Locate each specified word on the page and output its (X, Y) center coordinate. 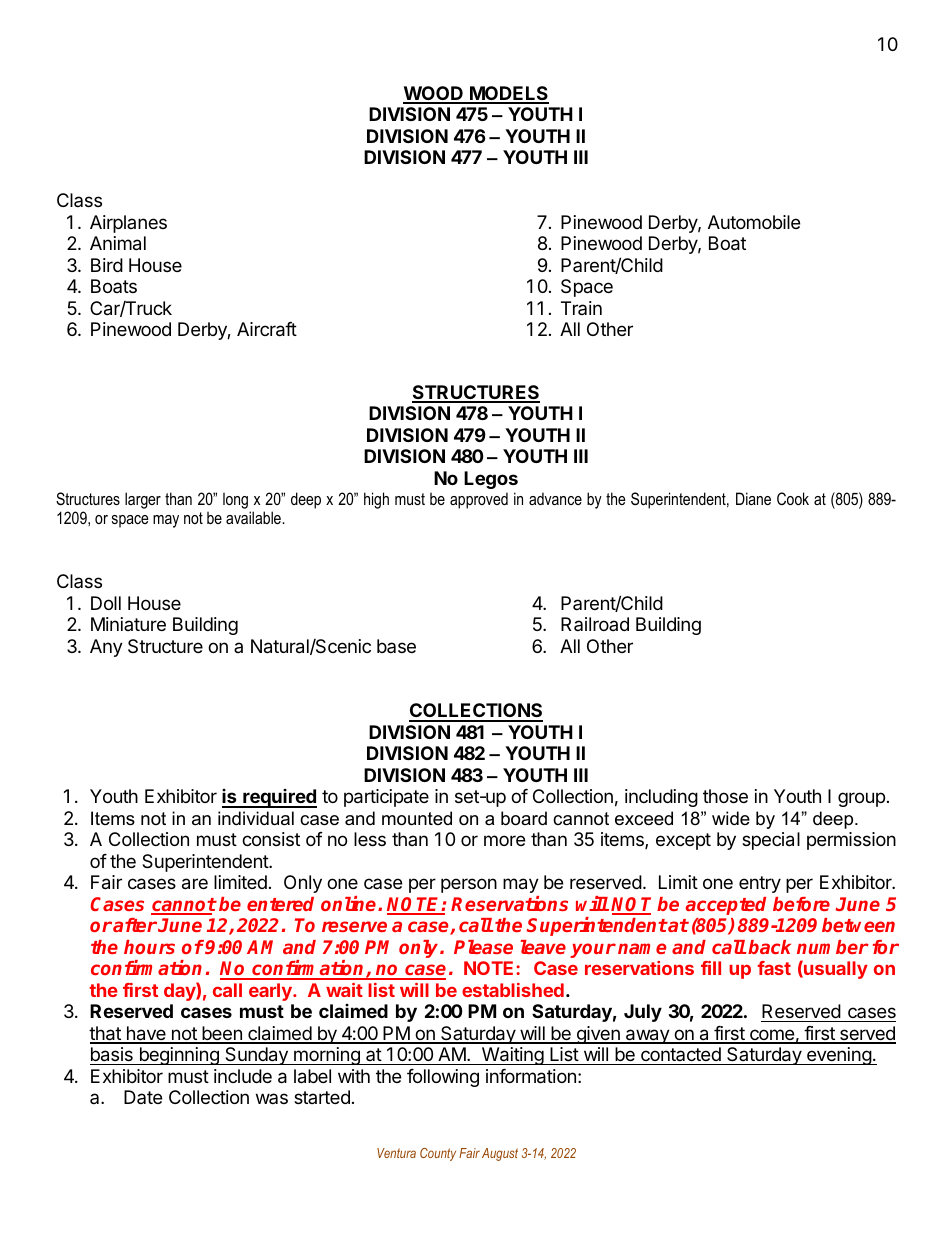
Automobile (754, 222)
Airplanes (128, 224)
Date (143, 1097)
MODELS (508, 94)
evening (839, 1056)
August (500, 1154)
